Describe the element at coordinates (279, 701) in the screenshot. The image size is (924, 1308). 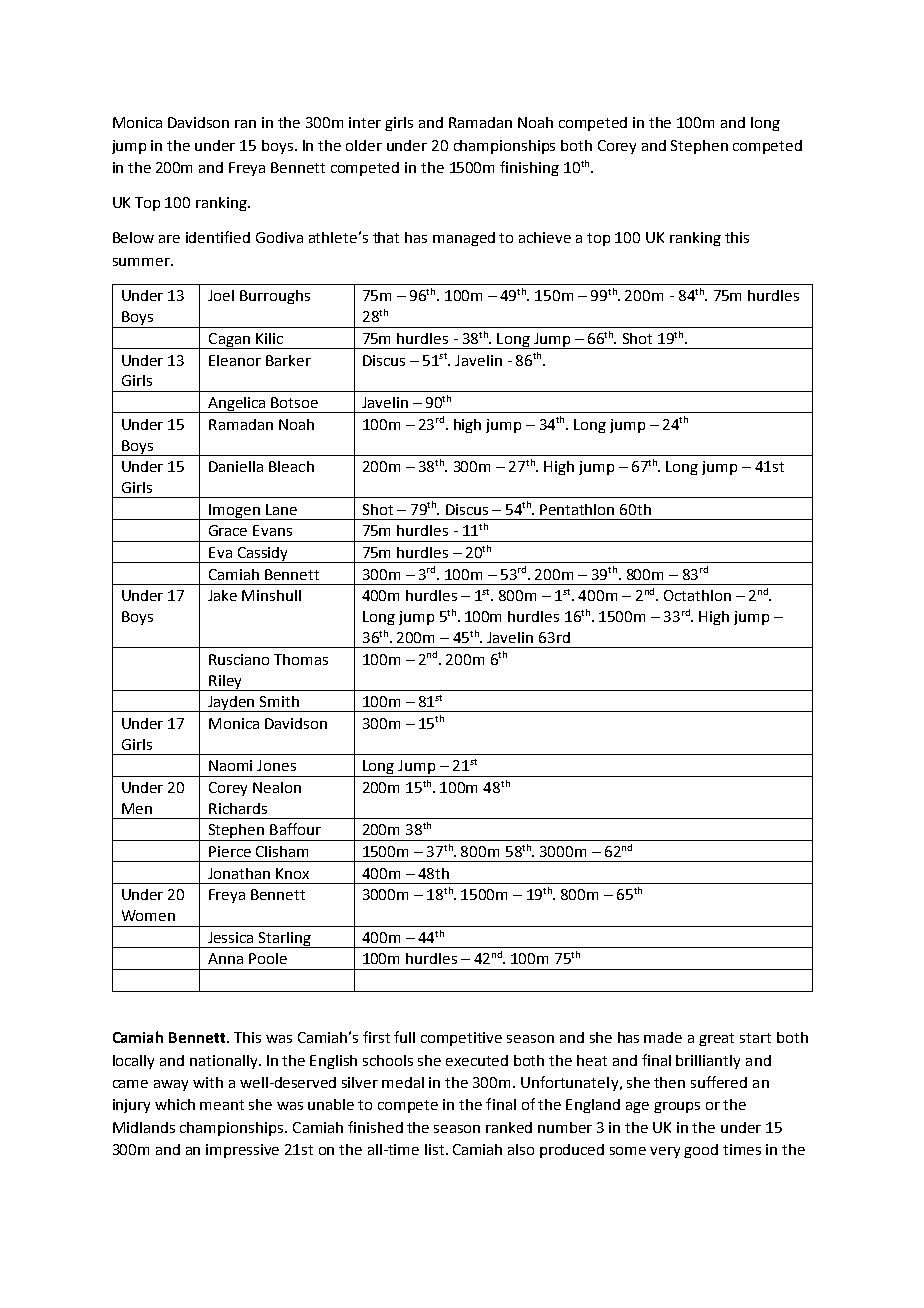
I see `Smith` at that location.
